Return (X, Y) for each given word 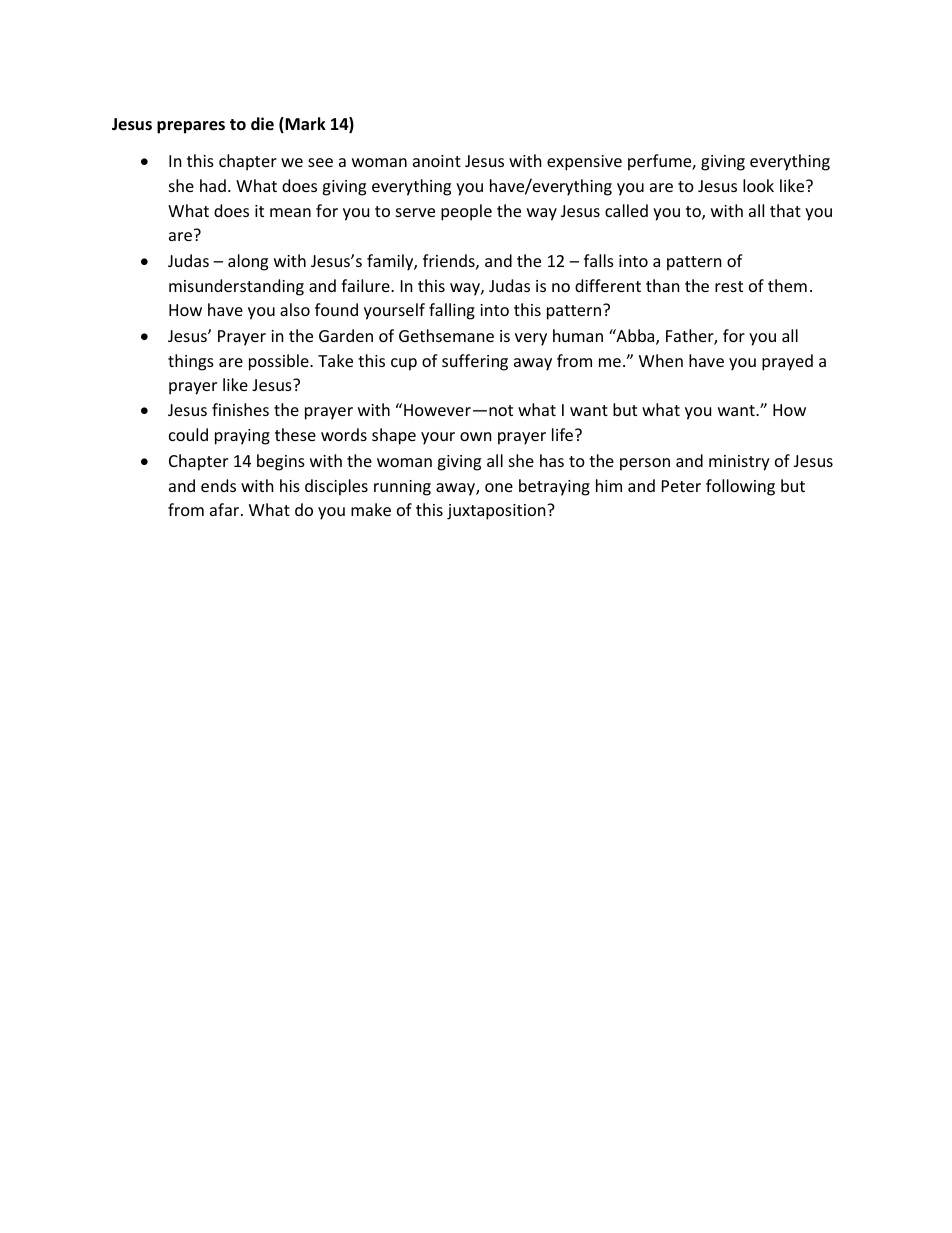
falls (599, 260)
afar (226, 509)
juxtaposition (497, 512)
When (661, 360)
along (248, 262)
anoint (437, 161)
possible (280, 362)
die (262, 123)
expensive (584, 163)
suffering (475, 362)
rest (729, 286)
